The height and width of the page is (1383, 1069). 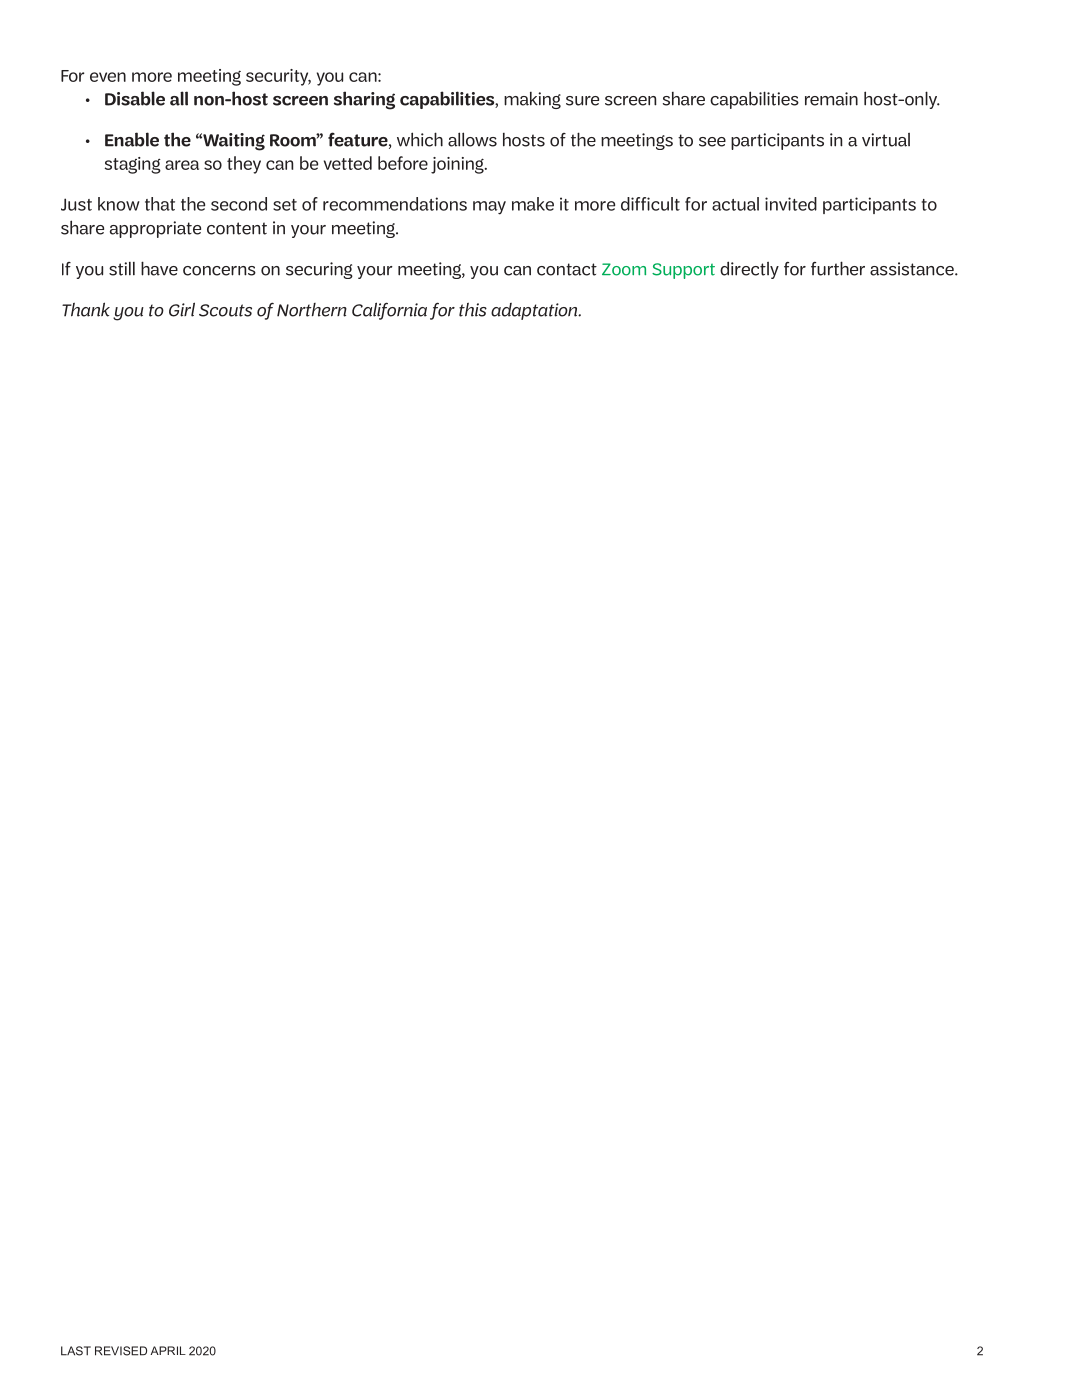 I want to click on Disable, so click(x=135, y=98).
